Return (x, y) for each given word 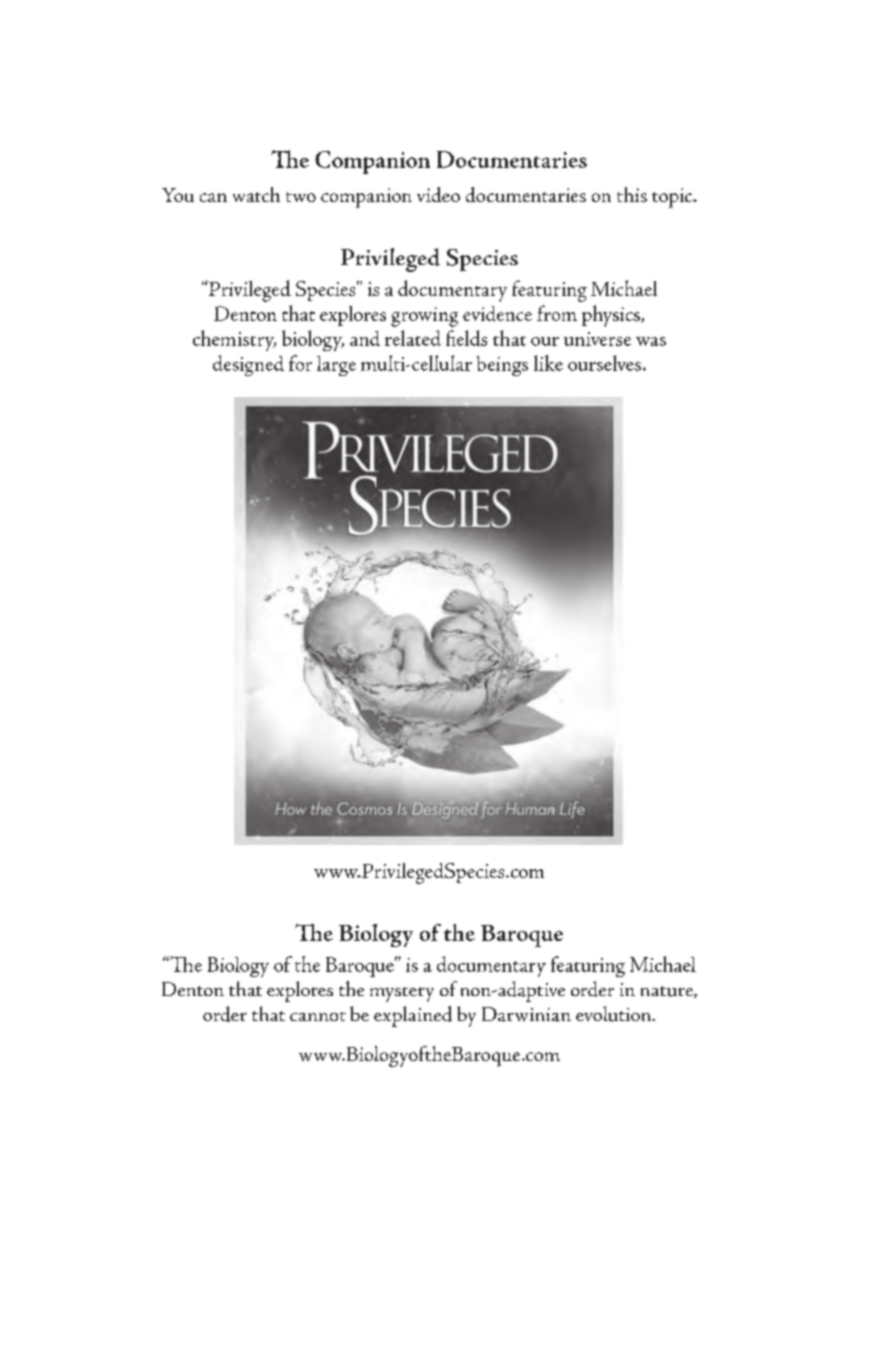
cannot (318, 1016)
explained (413, 1016)
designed (248, 365)
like (548, 363)
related (413, 338)
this (632, 194)
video (438, 194)
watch (256, 194)
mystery (402, 994)
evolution (614, 1014)
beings (502, 366)
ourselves (606, 363)
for (300, 363)
